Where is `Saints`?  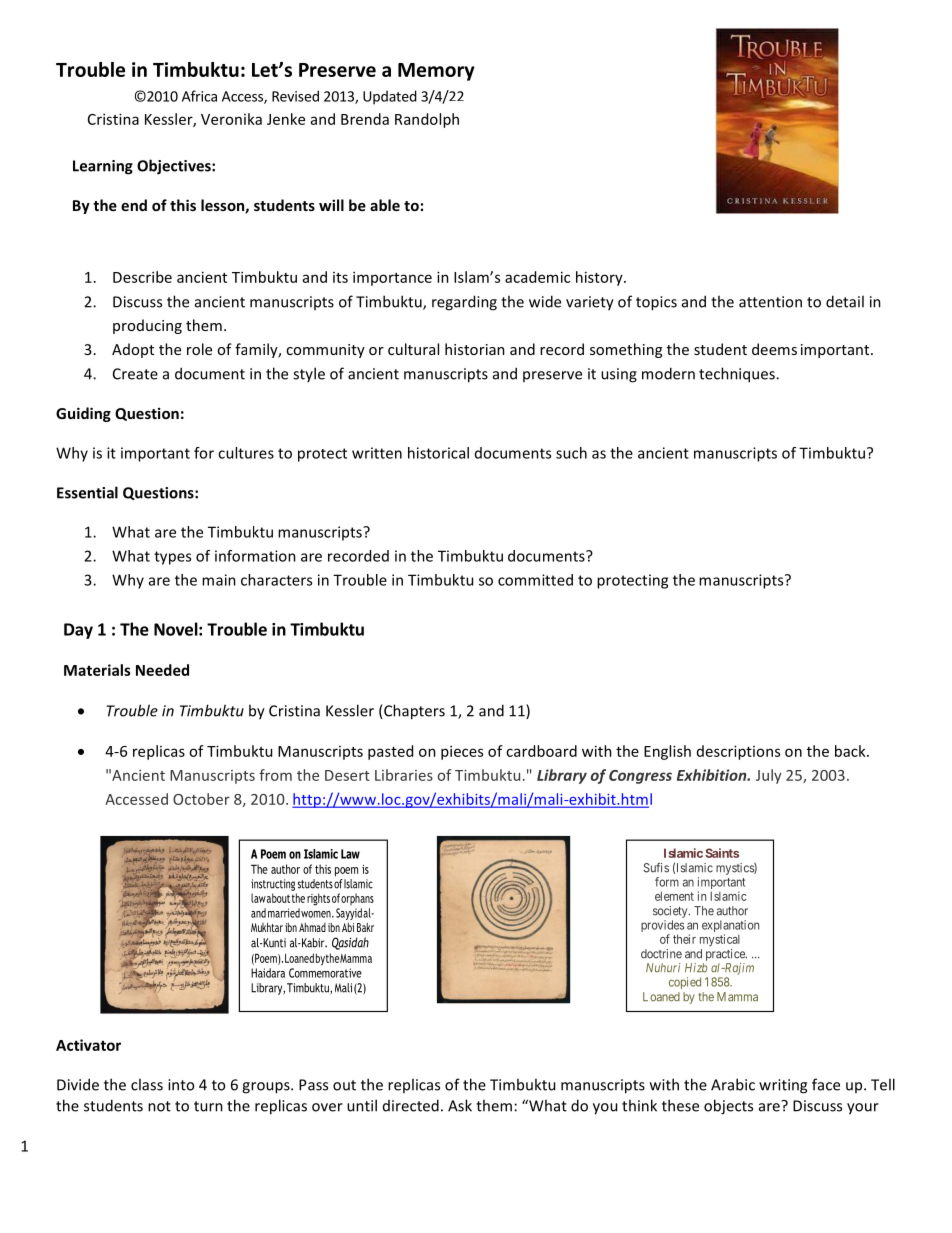
Saints is located at coordinates (722, 853).
